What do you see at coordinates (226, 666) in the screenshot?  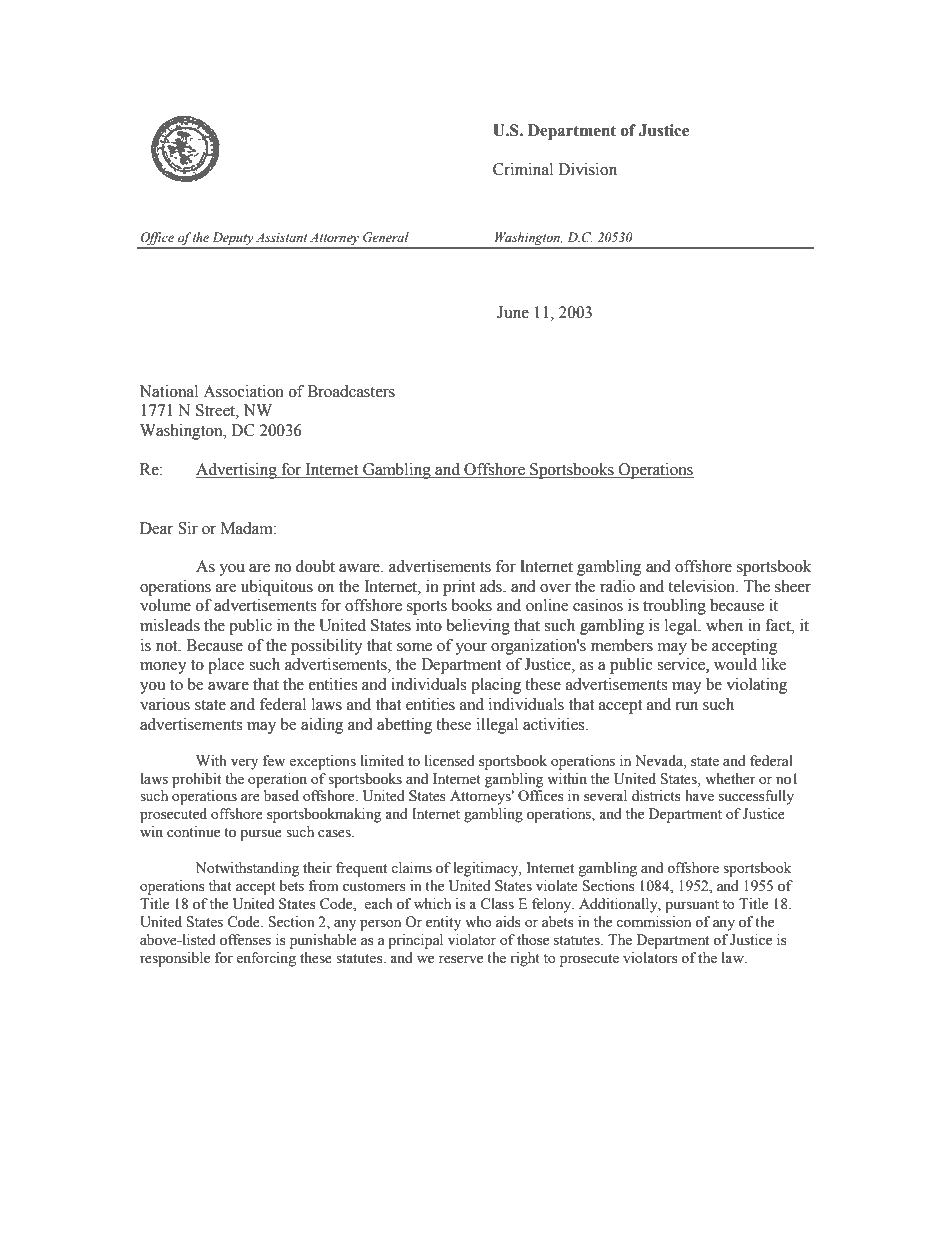 I see `place` at bounding box center [226, 666].
